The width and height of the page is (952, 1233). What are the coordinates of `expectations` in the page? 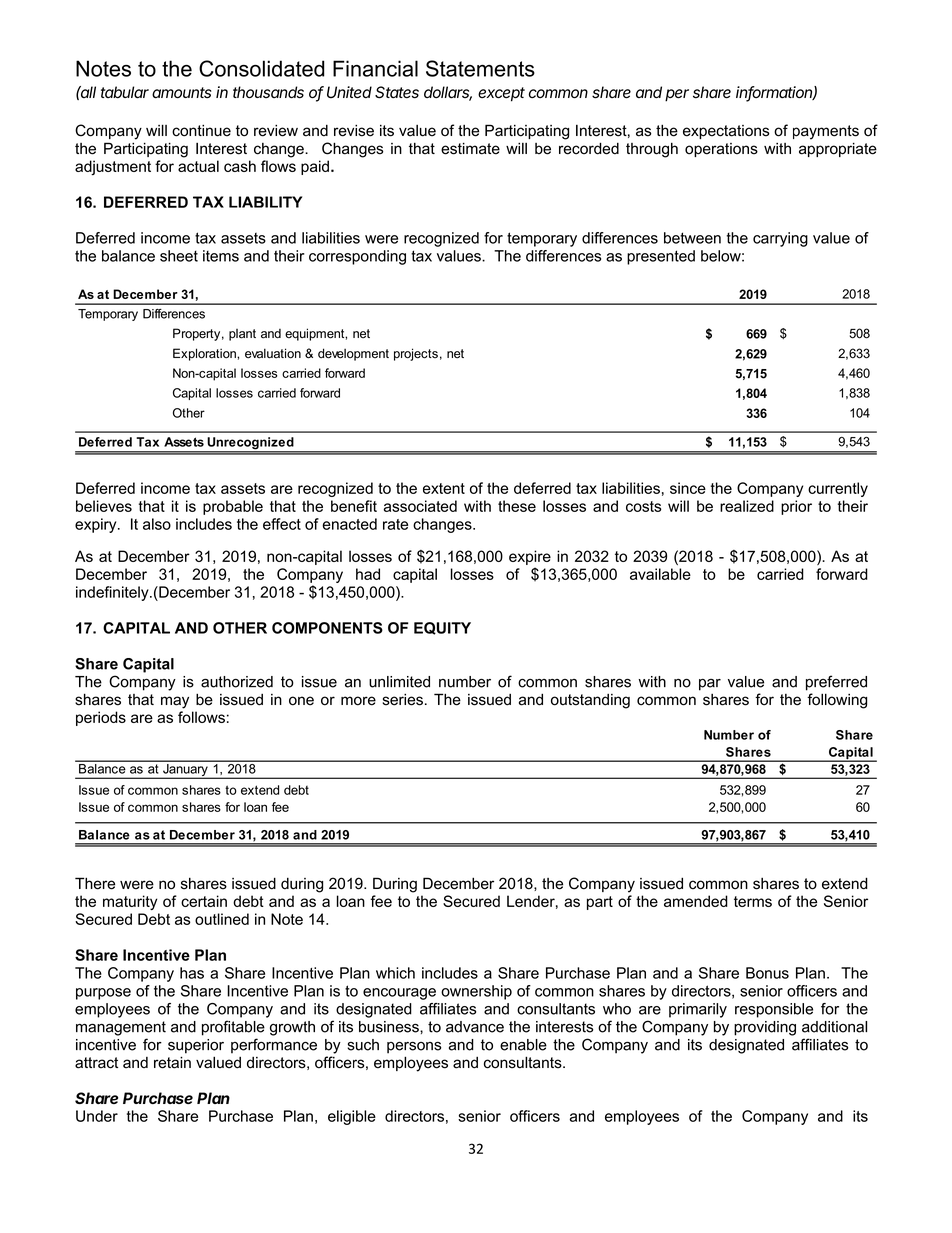 It's located at (726, 132).
